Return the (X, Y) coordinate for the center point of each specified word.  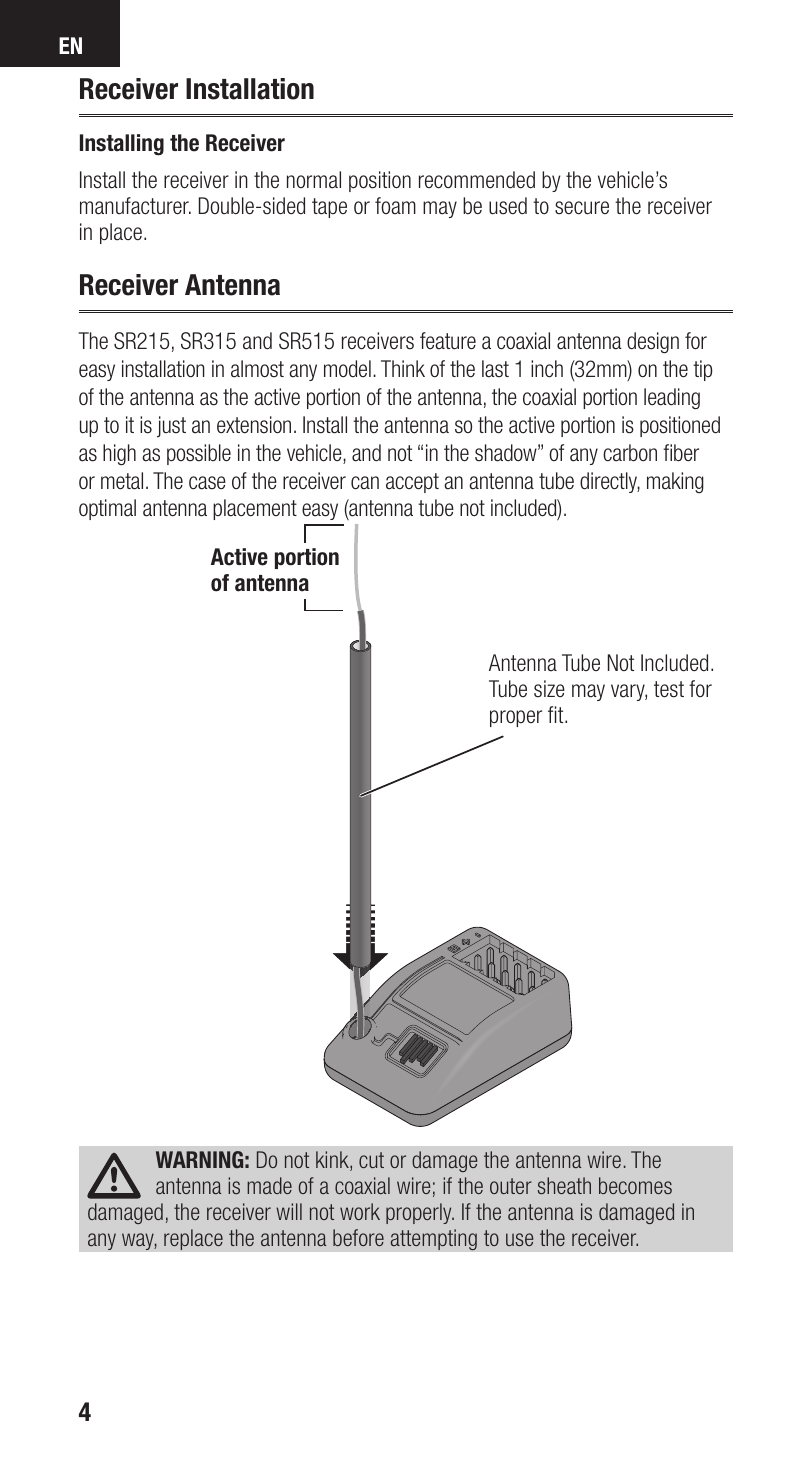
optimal (107, 509)
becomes (635, 1185)
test (669, 689)
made (269, 1185)
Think (403, 368)
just (171, 427)
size (549, 689)
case (207, 483)
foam (395, 206)
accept (412, 483)
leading (672, 399)
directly (610, 482)
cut (371, 1160)
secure (582, 208)
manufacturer (135, 206)
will (289, 1211)
